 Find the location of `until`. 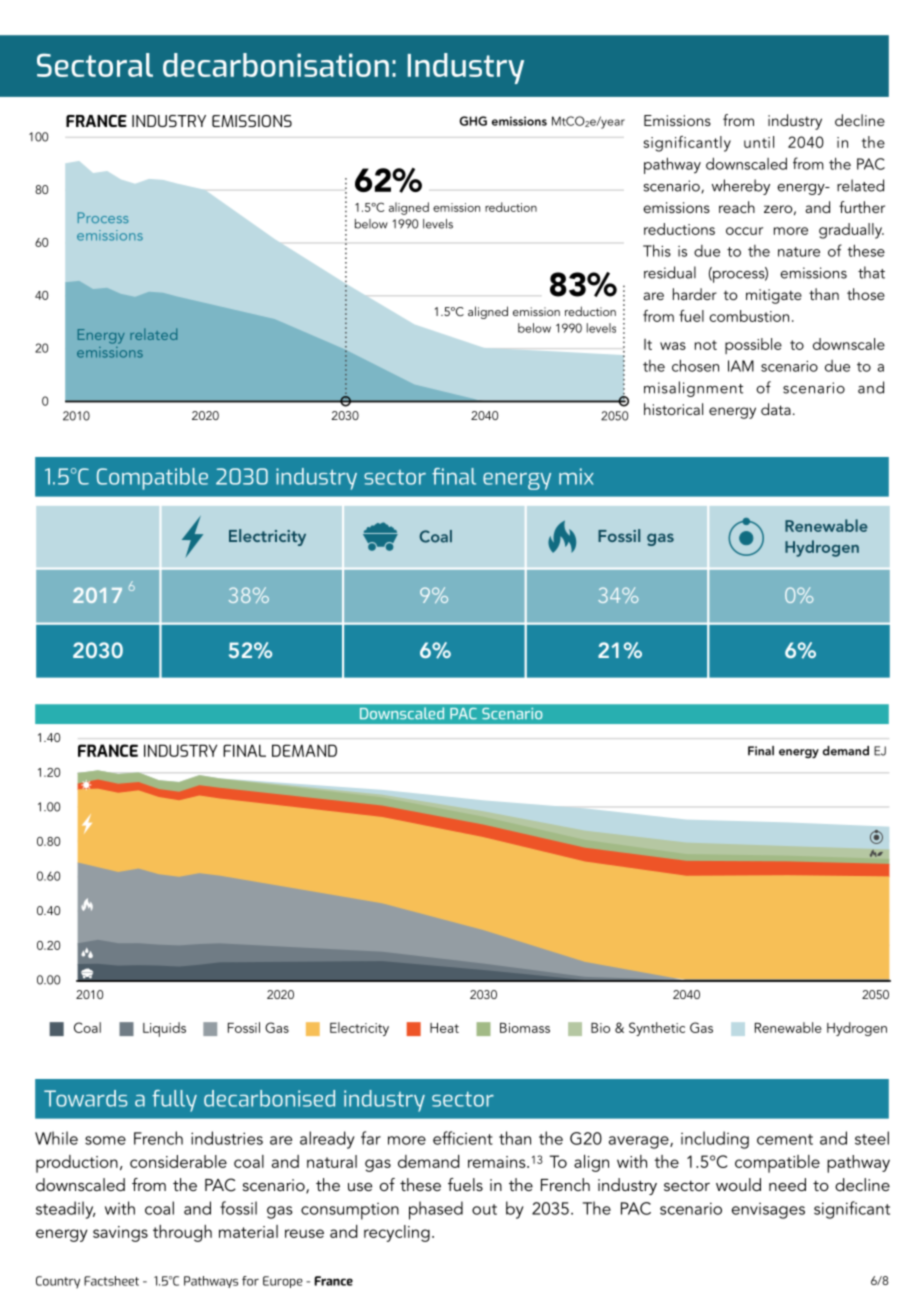

until is located at coordinates (759, 142).
